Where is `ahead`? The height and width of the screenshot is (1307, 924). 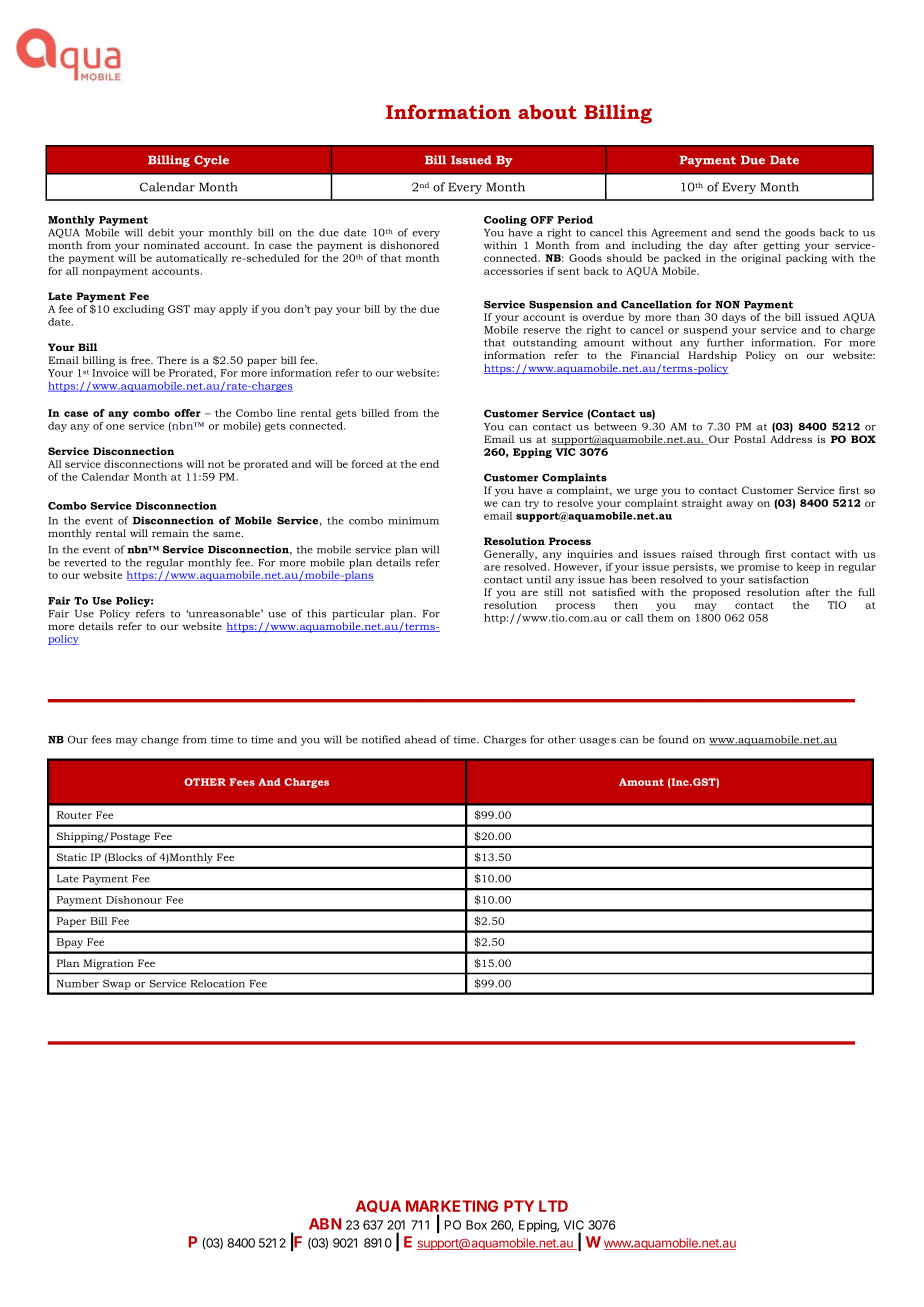 ahead is located at coordinates (420, 739).
